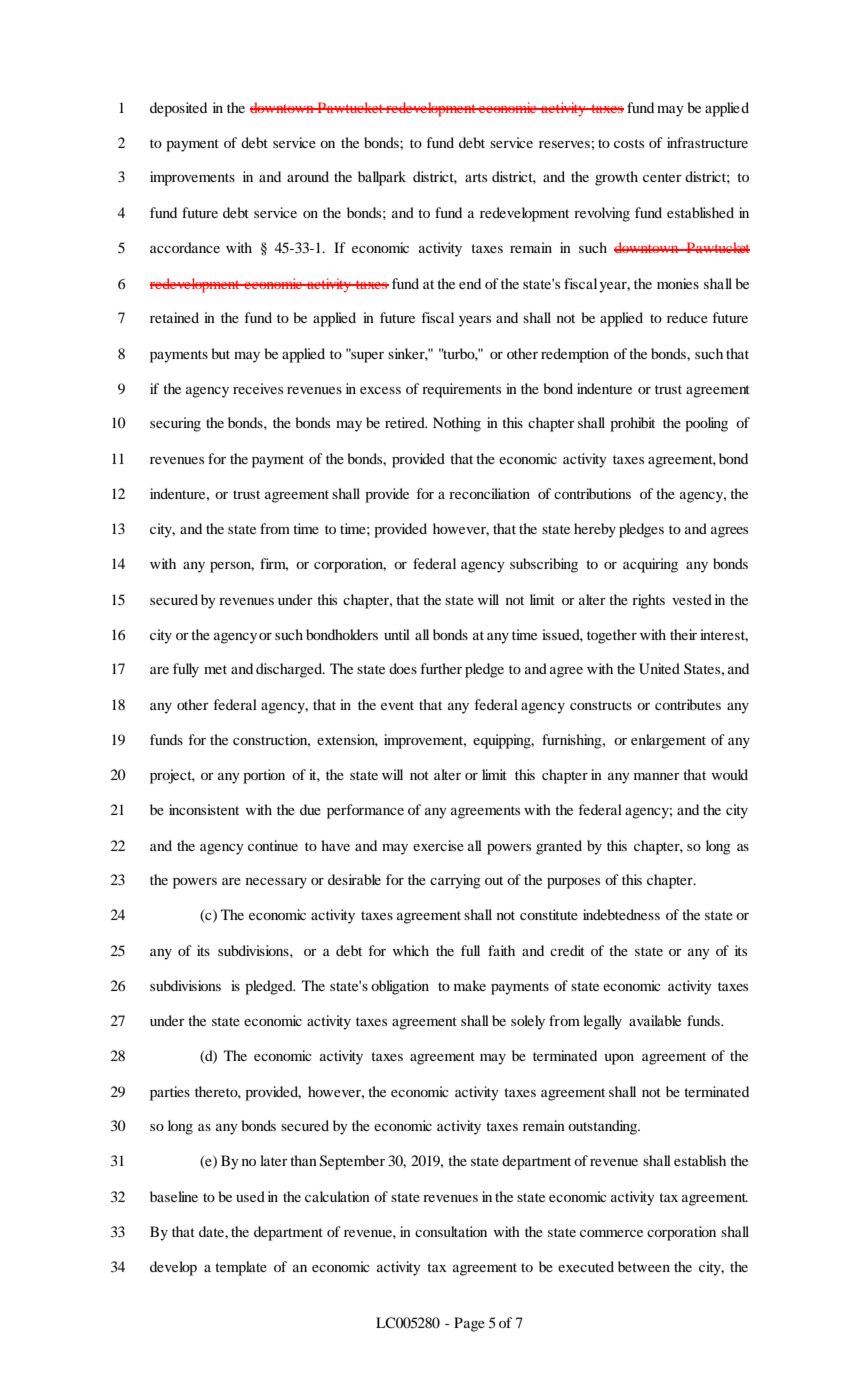 The image size is (849, 1400). I want to click on purposes, so click(573, 883).
